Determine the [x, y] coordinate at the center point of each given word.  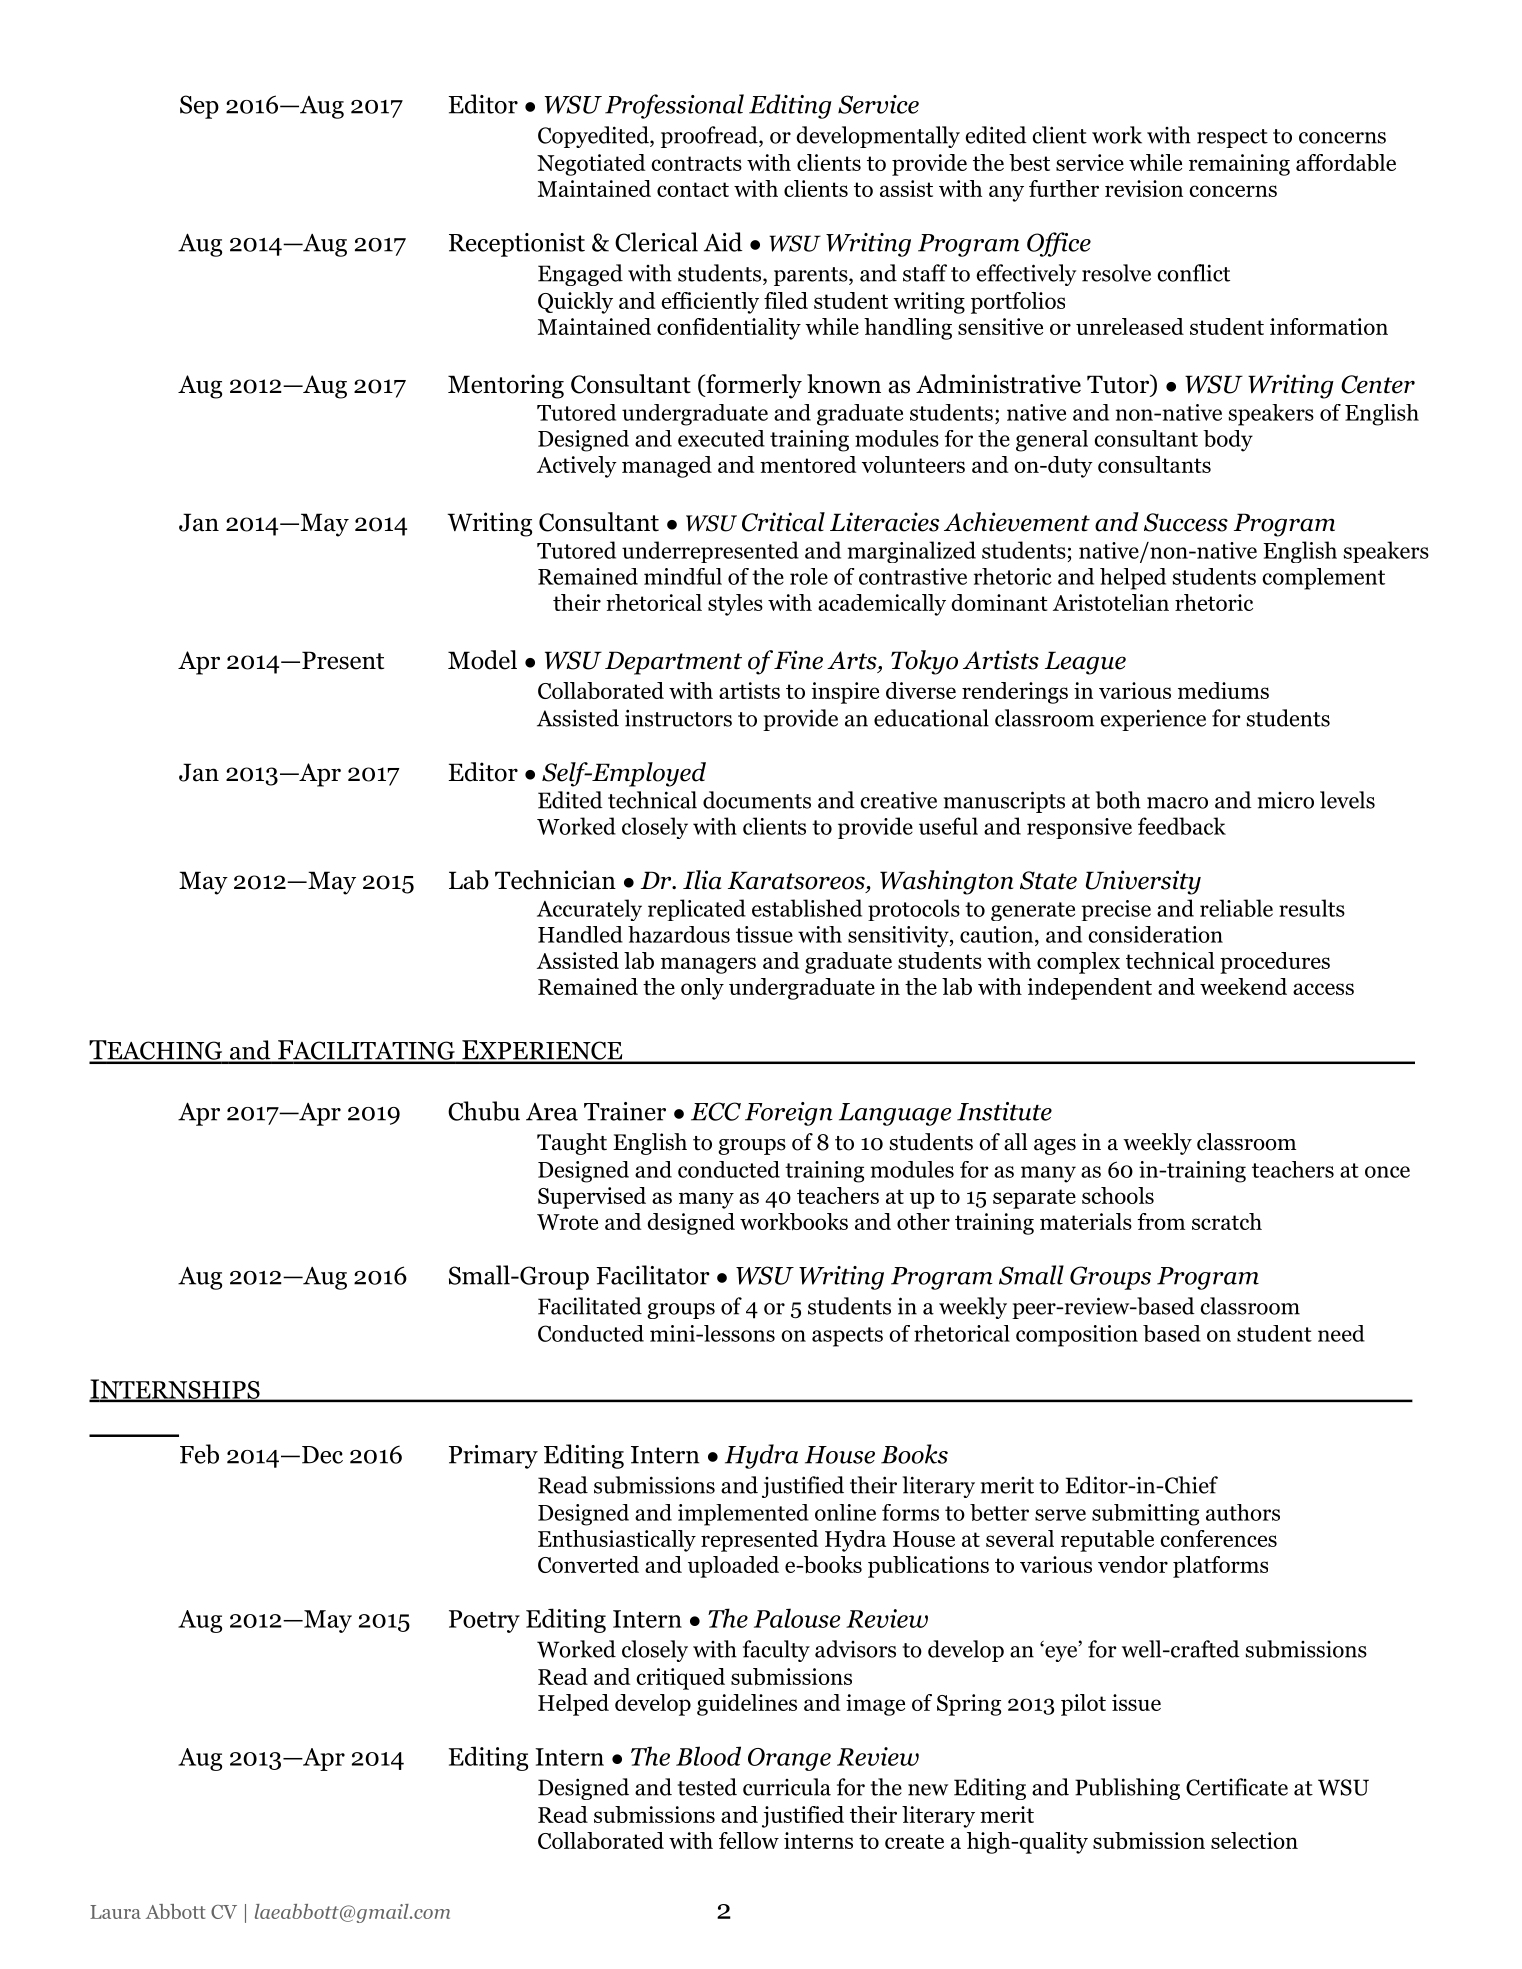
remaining [1239, 165]
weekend [1243, 986]
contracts [696, 163]
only [702, 989]
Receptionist [517, 245]
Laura [115, 1912]
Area [552, 1112]
